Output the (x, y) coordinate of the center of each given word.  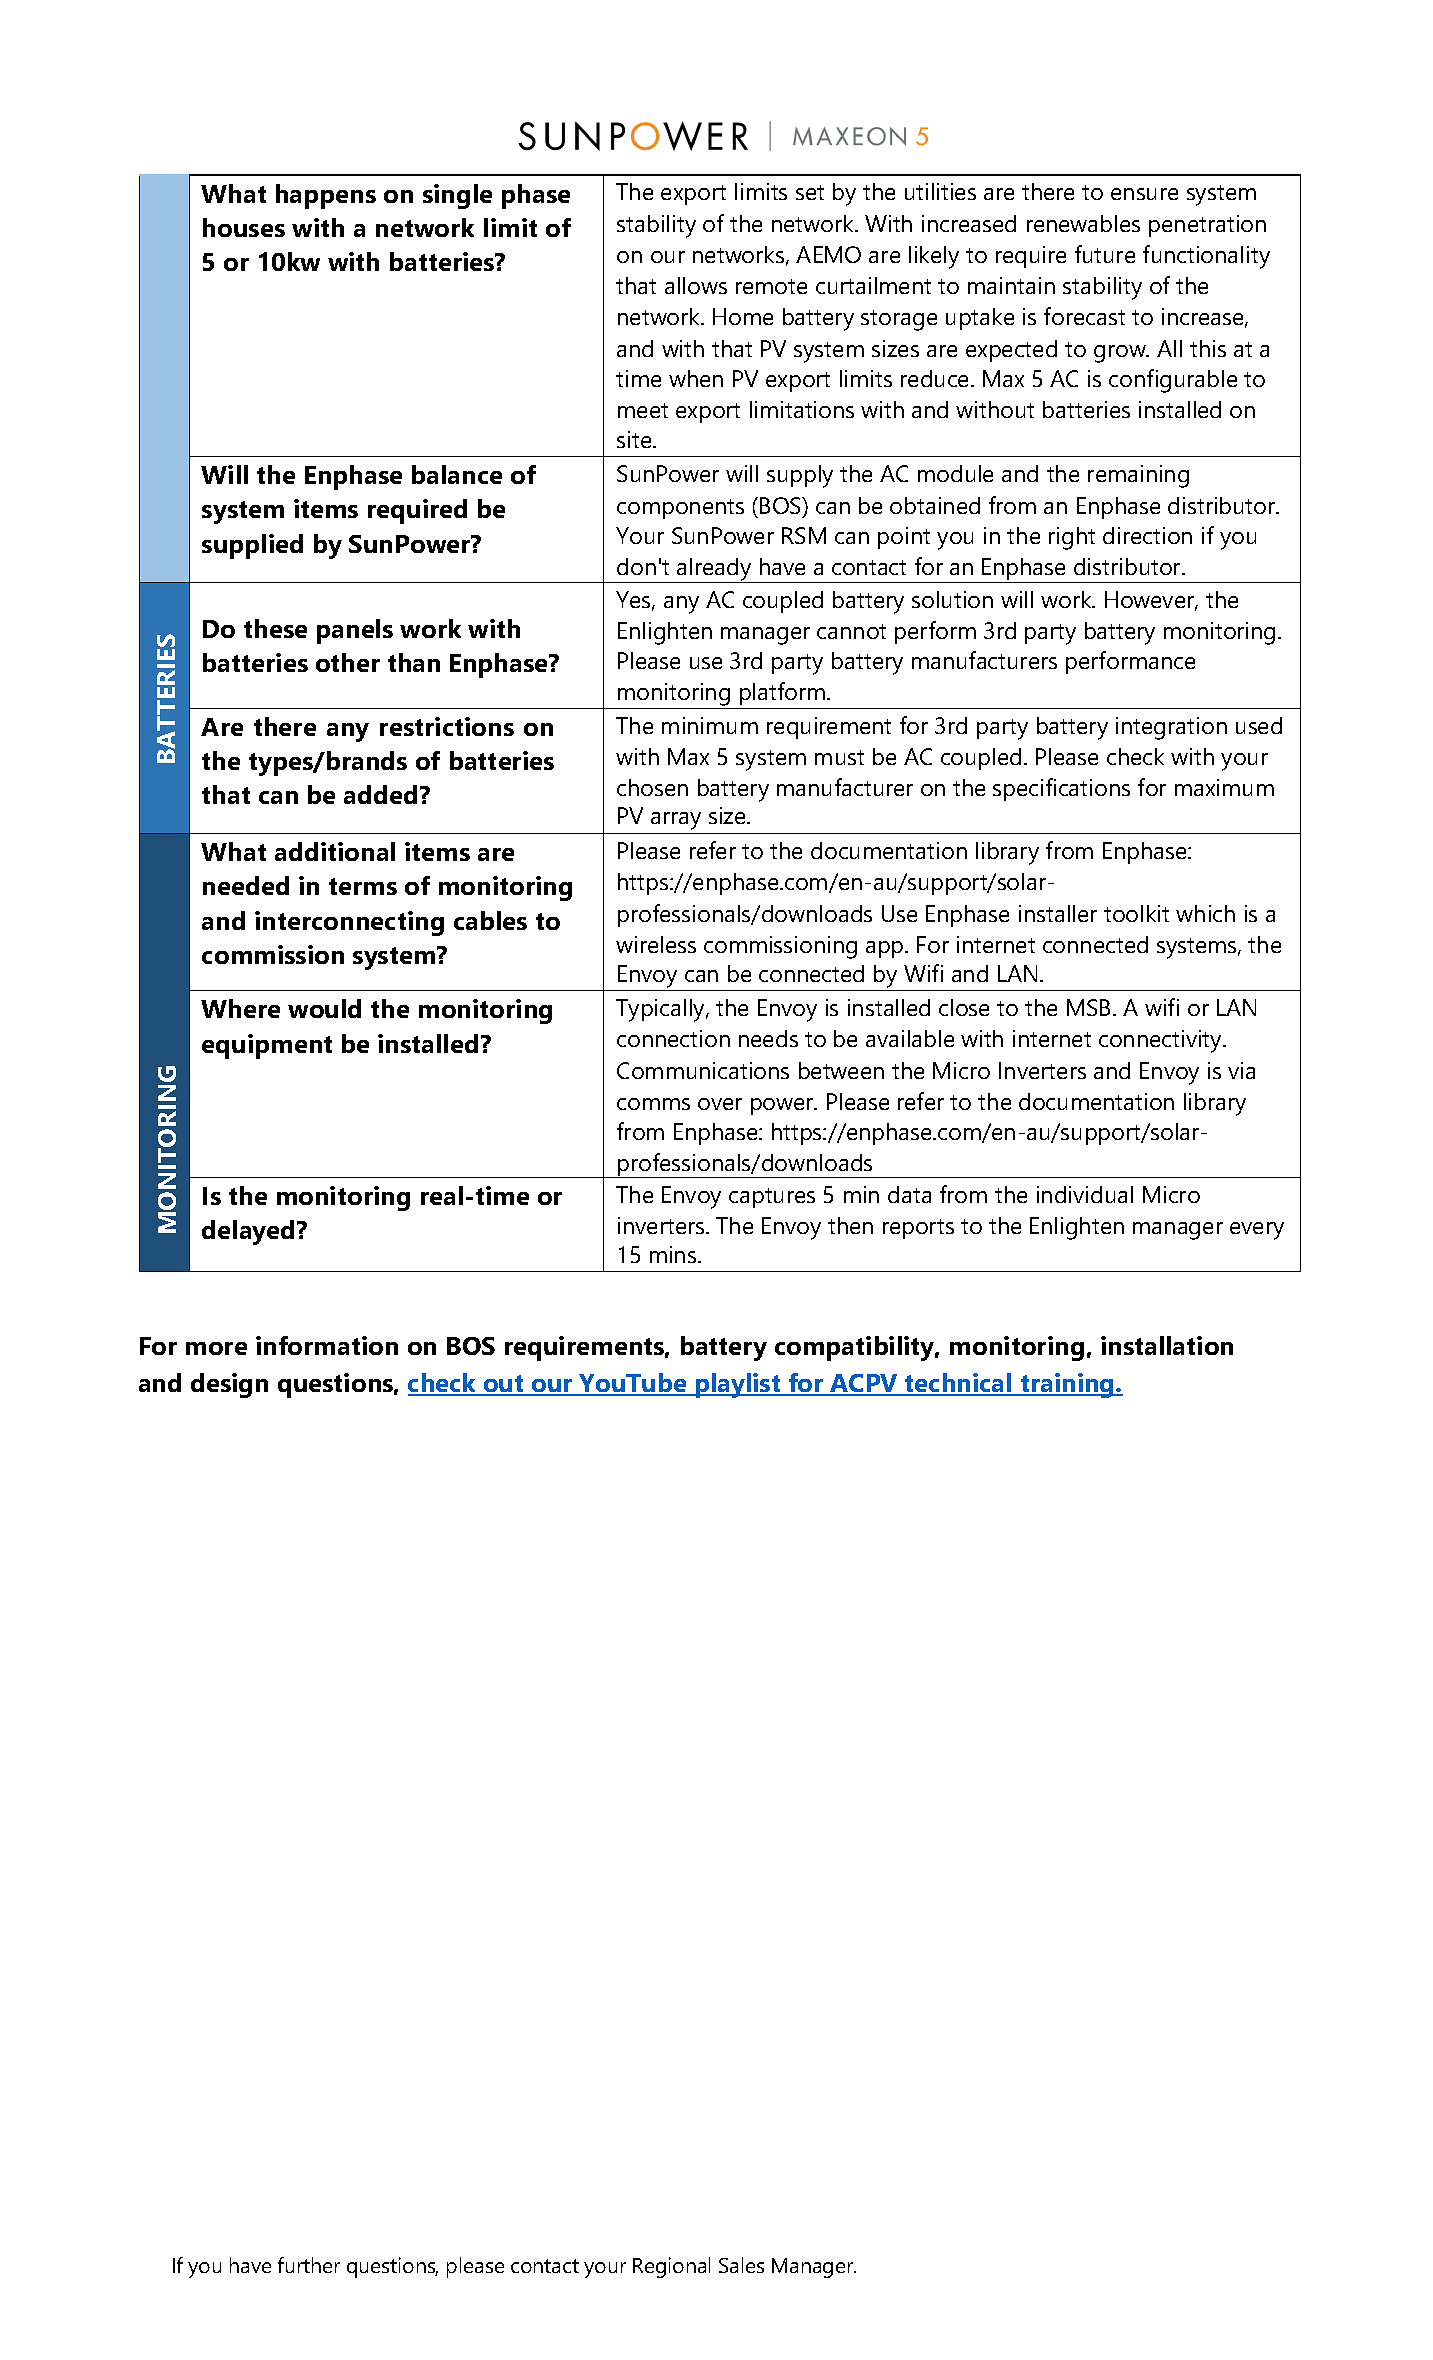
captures (772, 1198)
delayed (250, 1232)
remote (771, 286)
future (1105, 254)
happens (326, 196)
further (309, 2265)
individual (1085, 1194)
